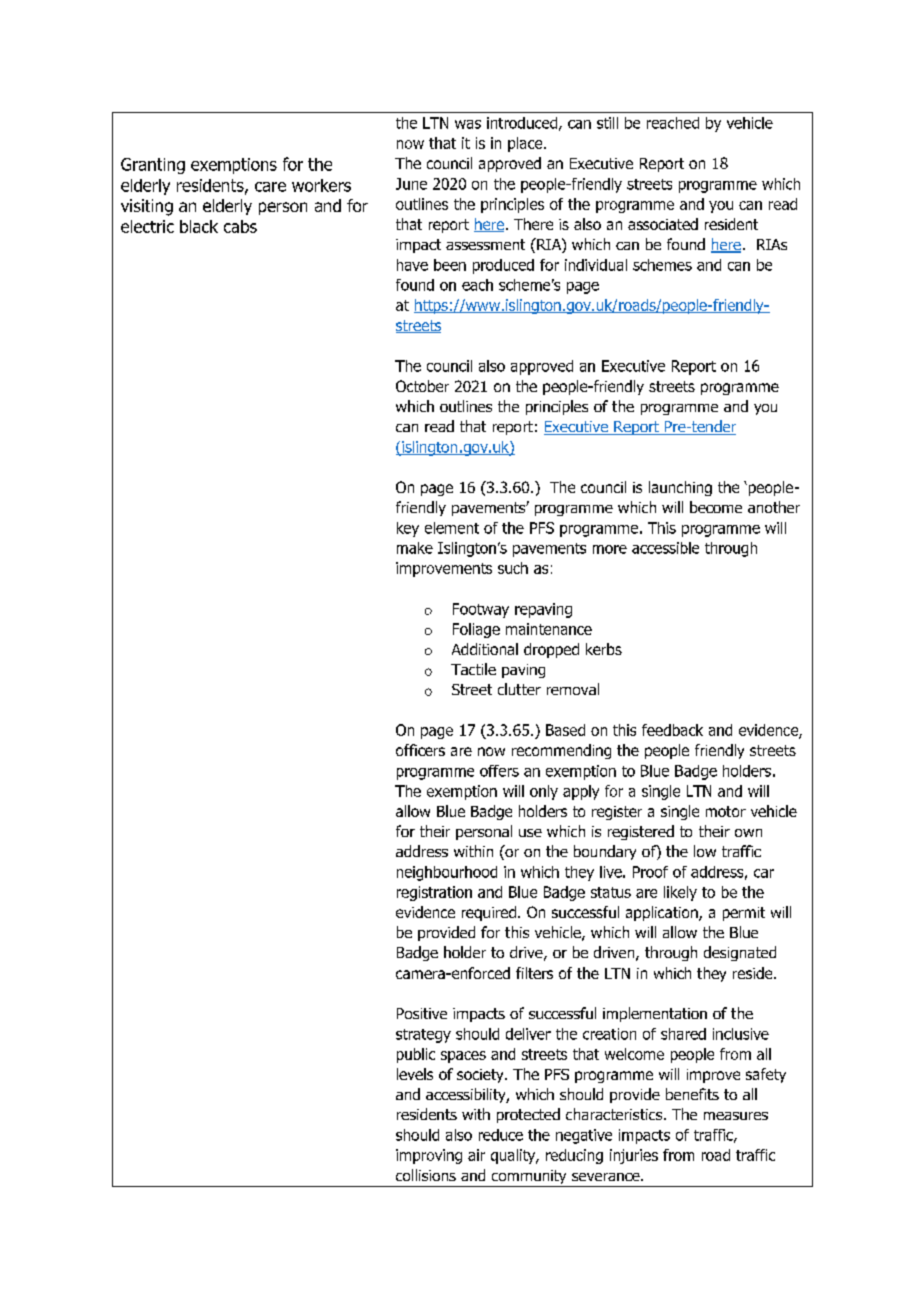  Describe the element at coordinates (680, 488) in the screenshot. I see `launching` at that location.
